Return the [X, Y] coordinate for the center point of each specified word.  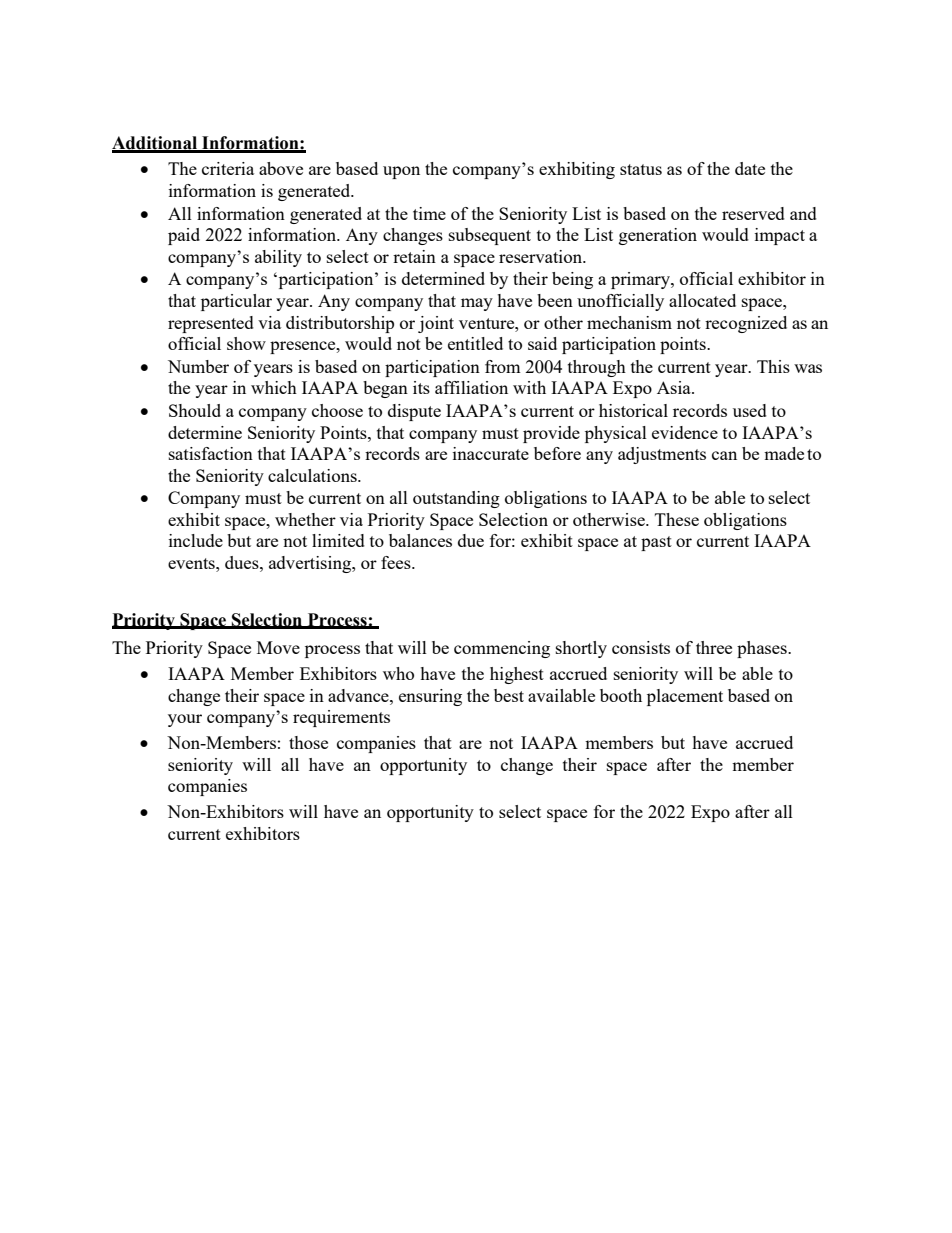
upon [401, 172]
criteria [228, 168]
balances [420, 540]
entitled [475, 343]
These [677, 519]
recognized [746, 324]
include [196, 540]
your [185, 720]
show [246, 343]
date [750, 168]
